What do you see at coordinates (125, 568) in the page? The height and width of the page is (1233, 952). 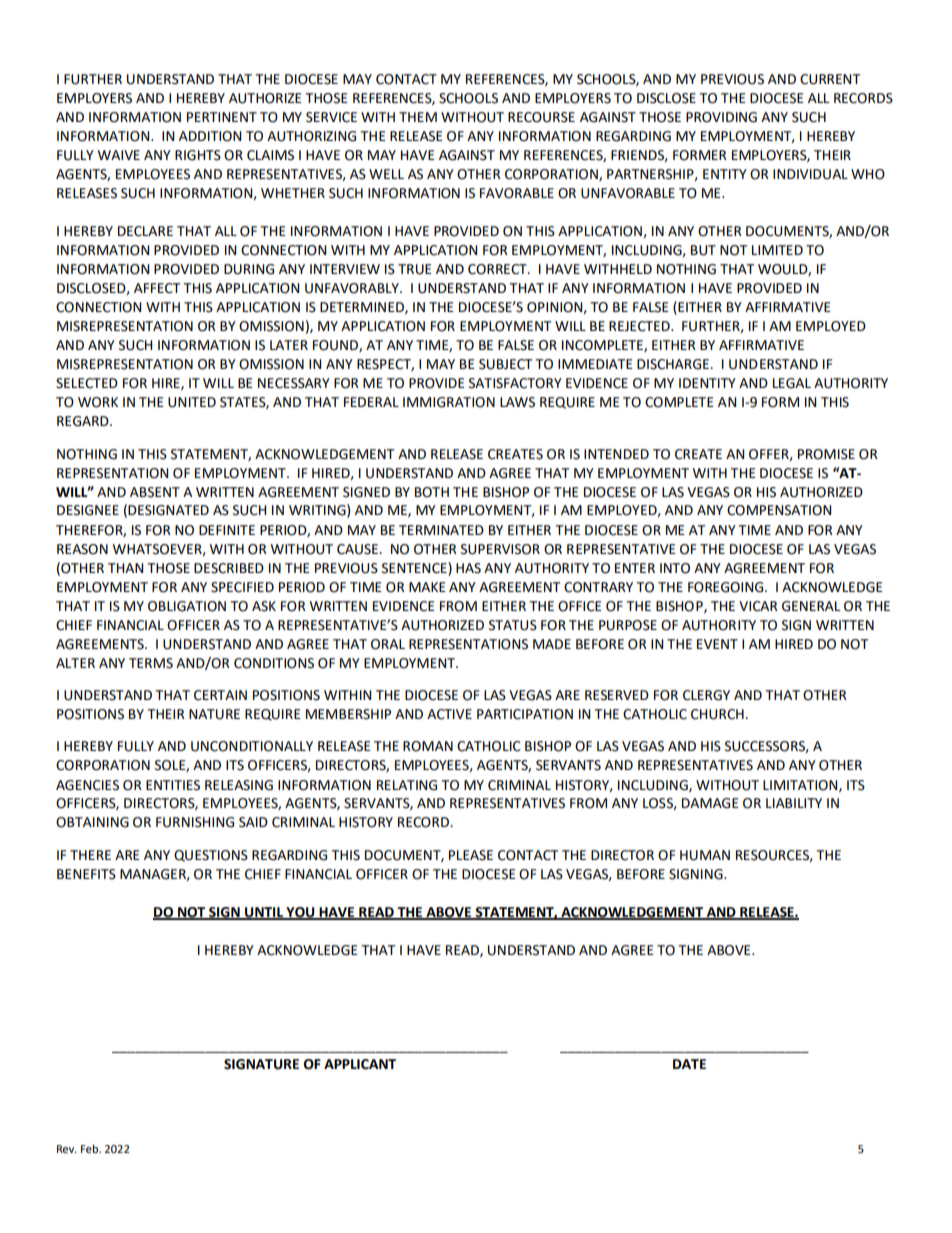 I see `THAN` at bounding box center [125, 568].
